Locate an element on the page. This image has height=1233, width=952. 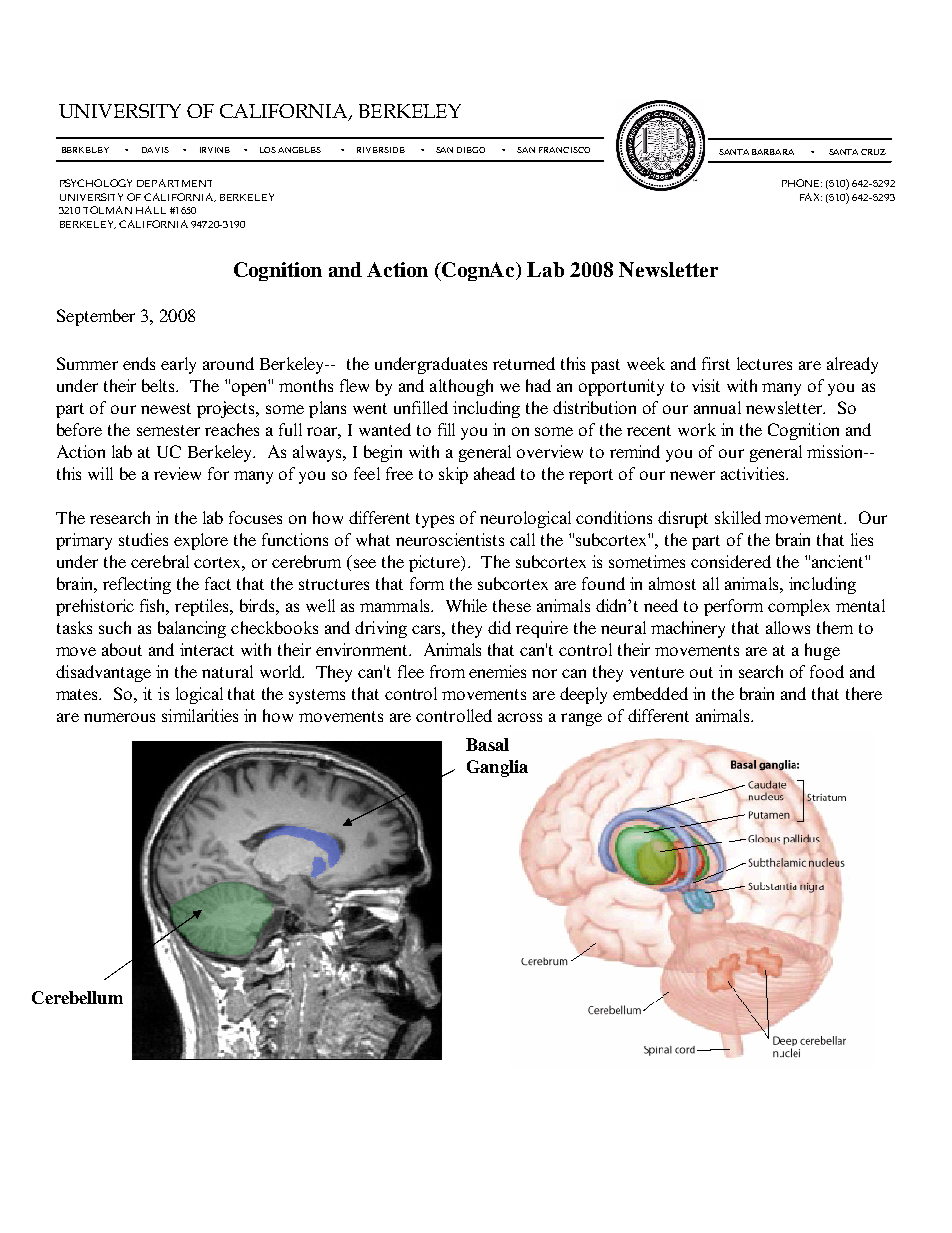
DIEGO is located at coordinates (471, 150).
